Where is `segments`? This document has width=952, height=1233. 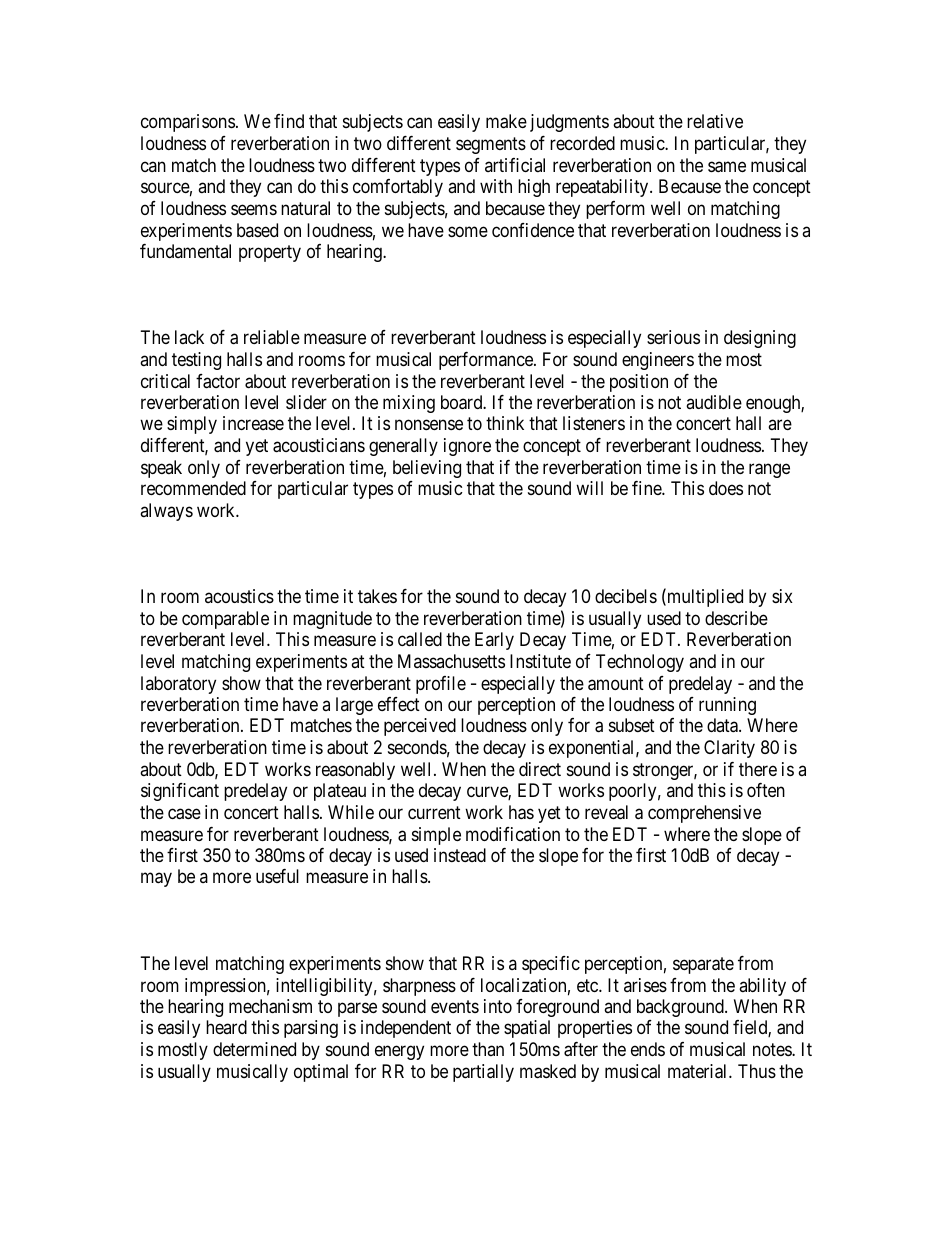 segments is located at coordinates (491, 145).
